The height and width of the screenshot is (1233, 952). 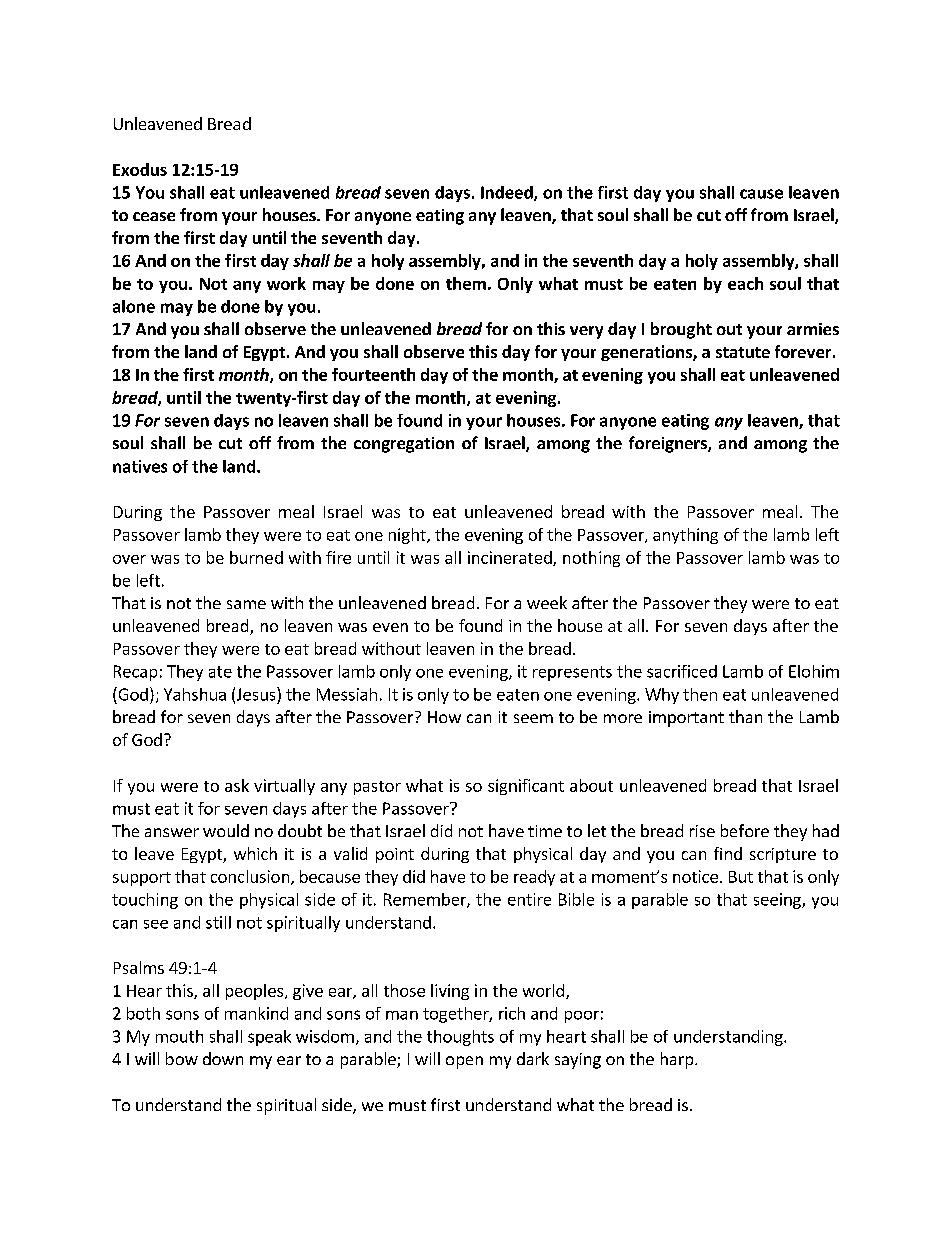 I want to click on down, so click(x=223, y=1058).
